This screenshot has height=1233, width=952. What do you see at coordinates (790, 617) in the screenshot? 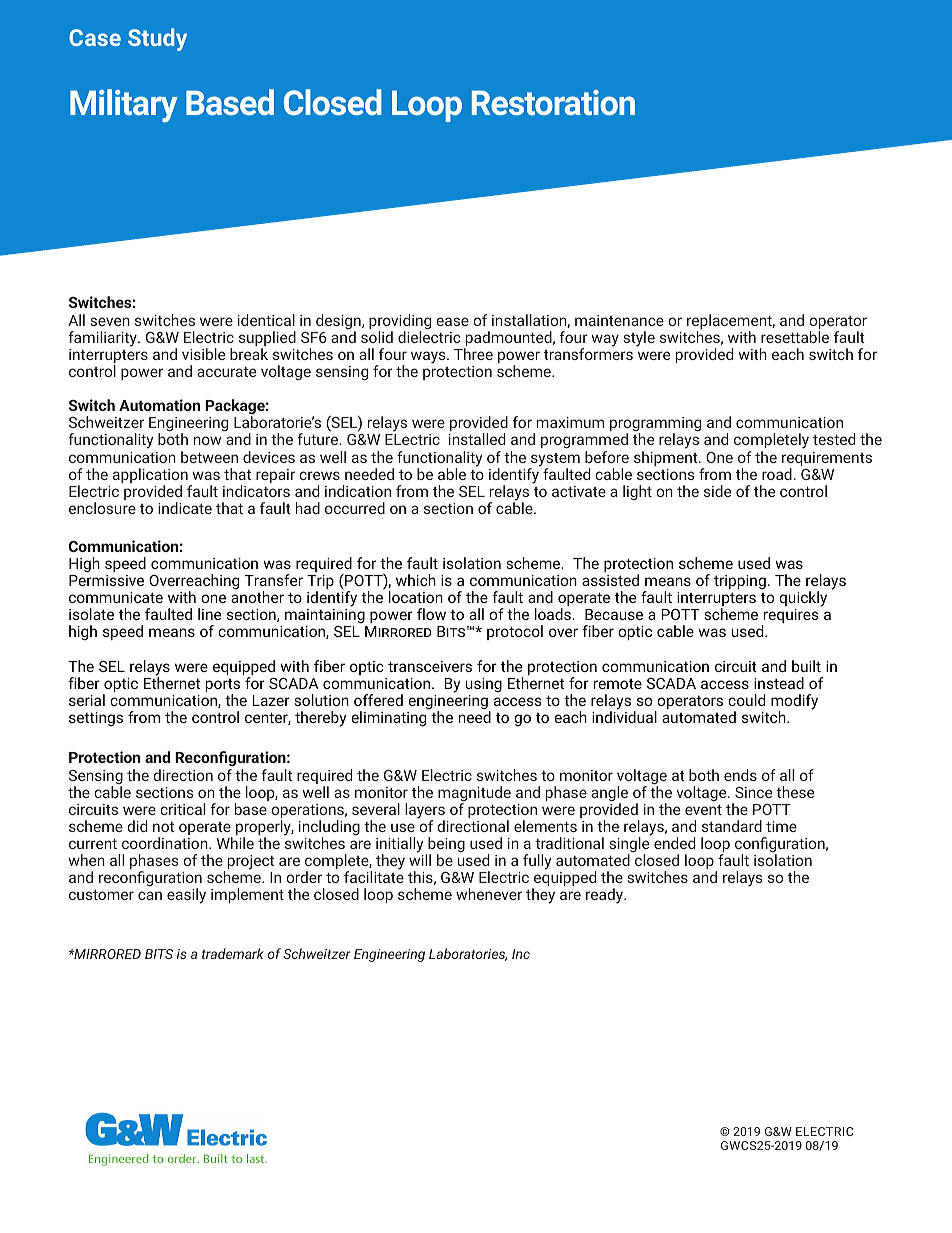
I see `requires` at bounding box center [790, 617].
